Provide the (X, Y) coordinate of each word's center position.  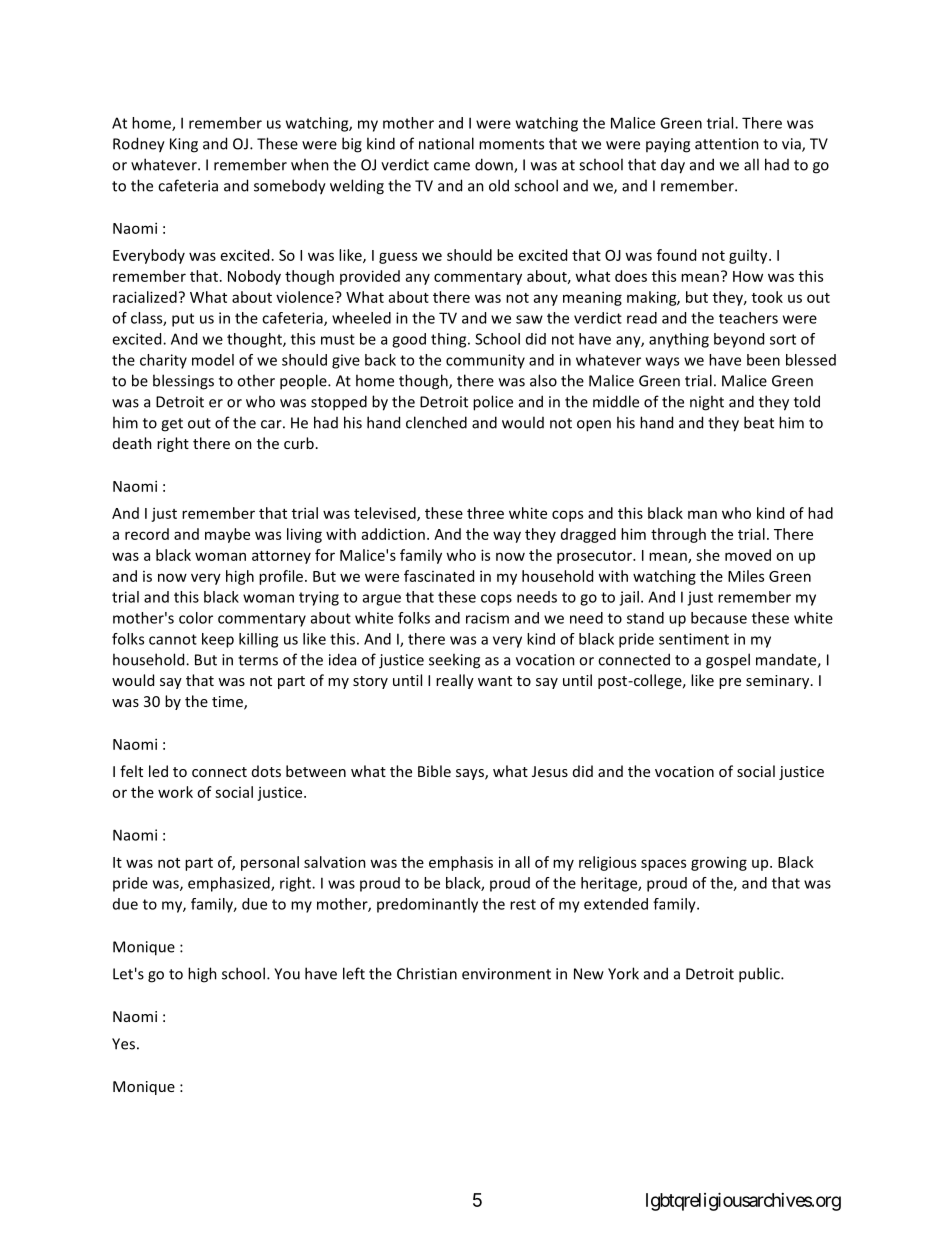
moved (748, 555)
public (760, 975)
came (452, 166)
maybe (227, 535)
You (287, 974)
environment (506, 974)
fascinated (439, 576)
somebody (290, 187)
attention (727, 144)
